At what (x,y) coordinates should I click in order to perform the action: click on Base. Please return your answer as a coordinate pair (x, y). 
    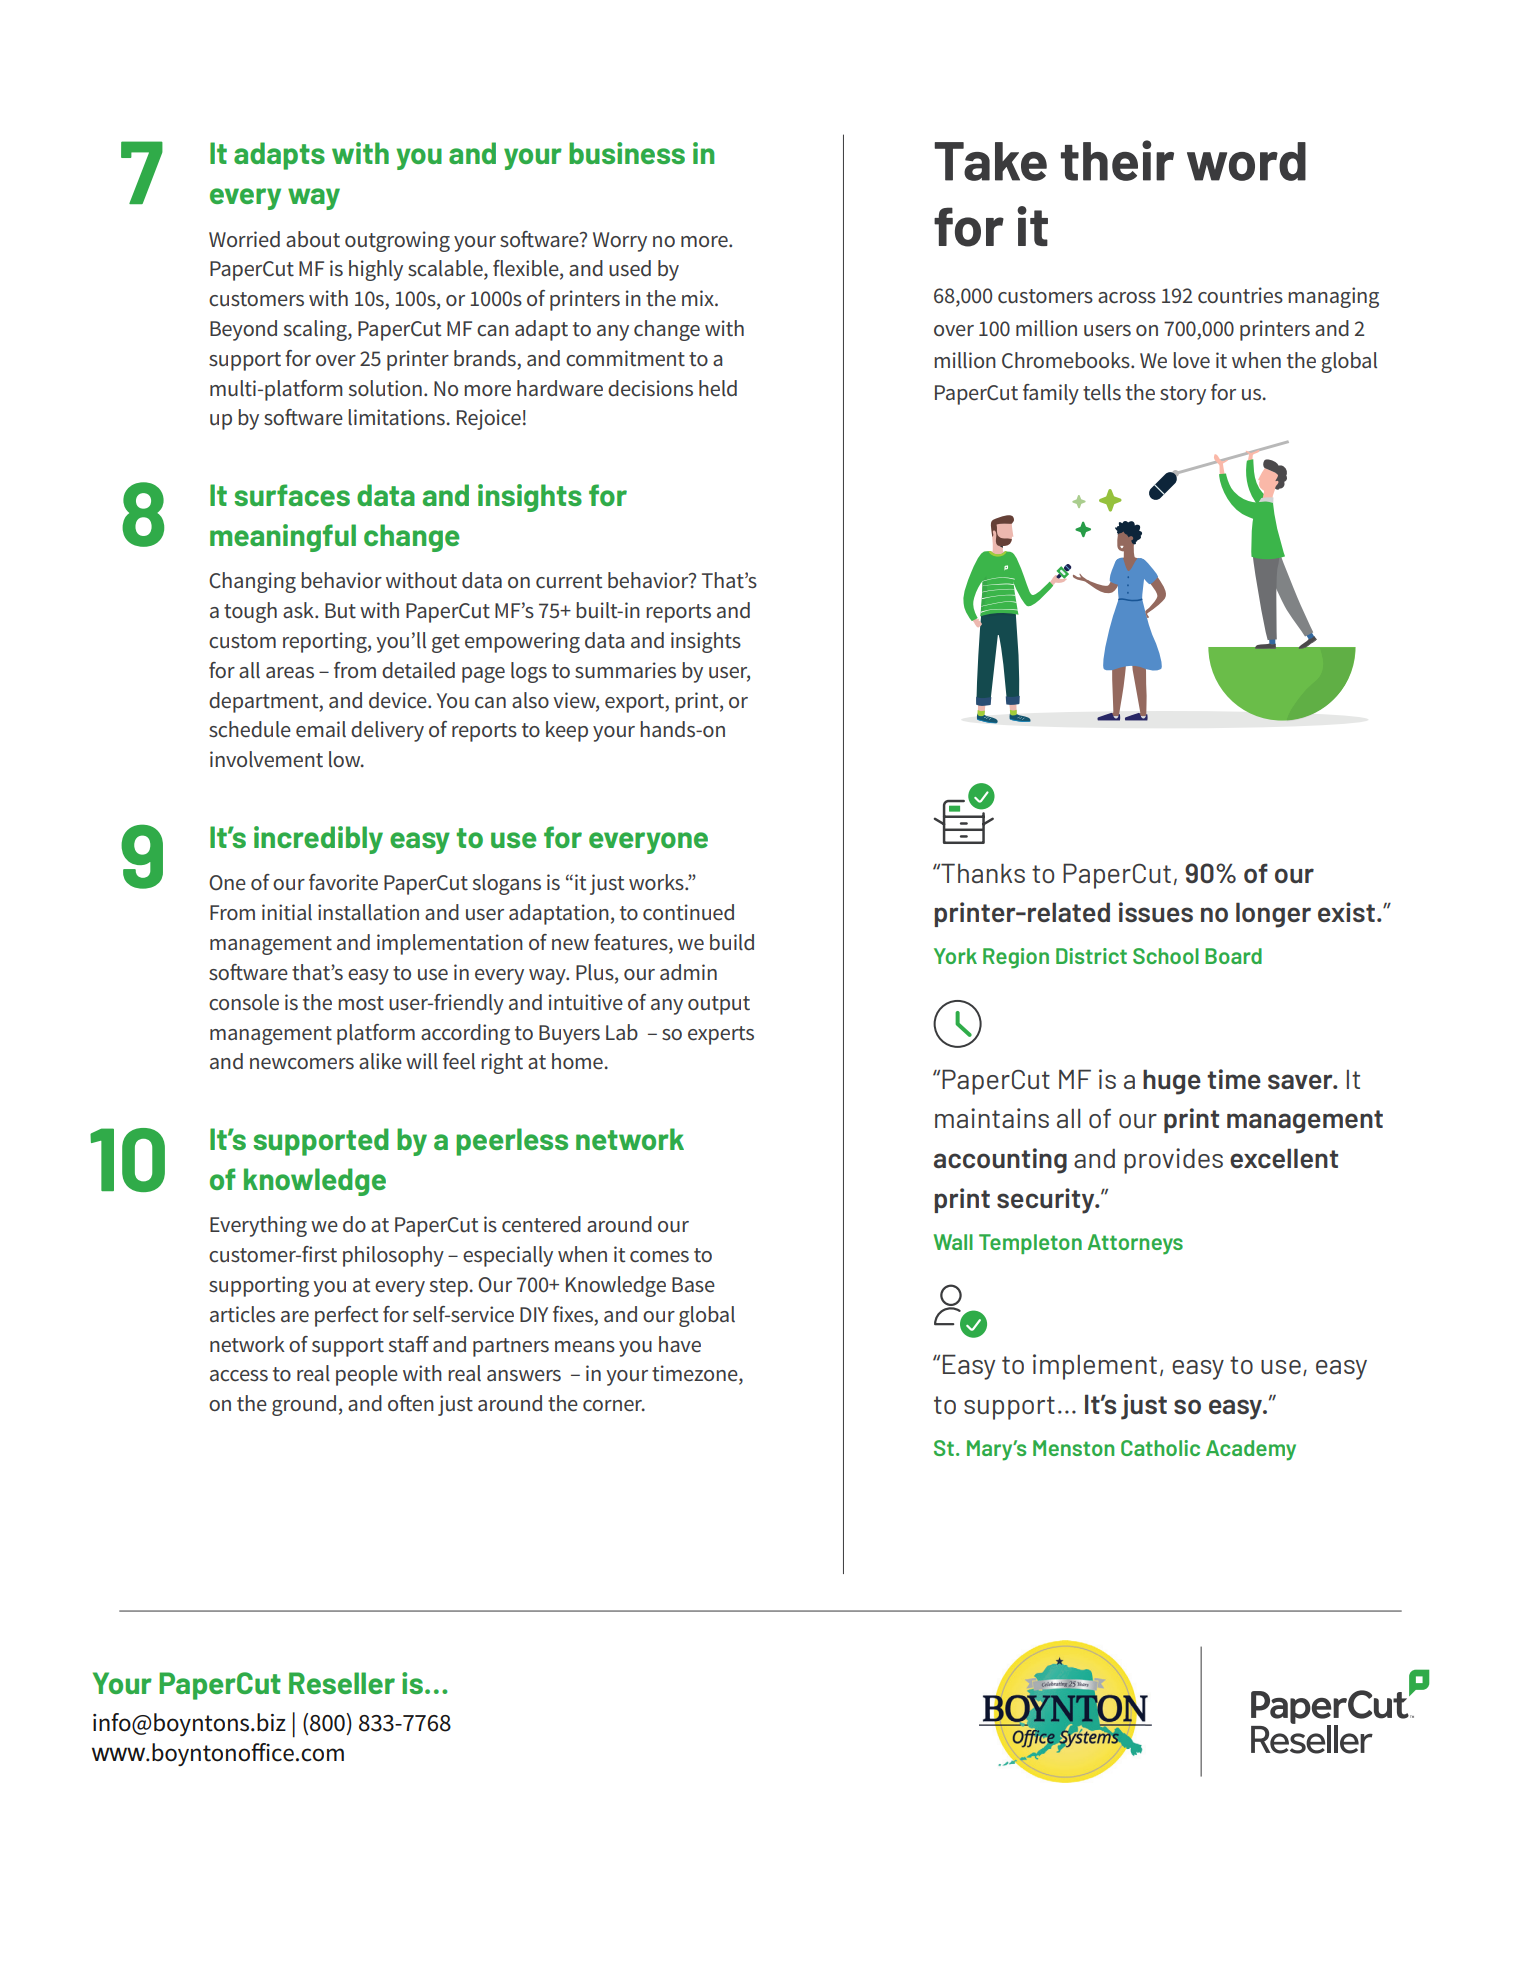
    Looking at the image, I should click on (693, 1285).
